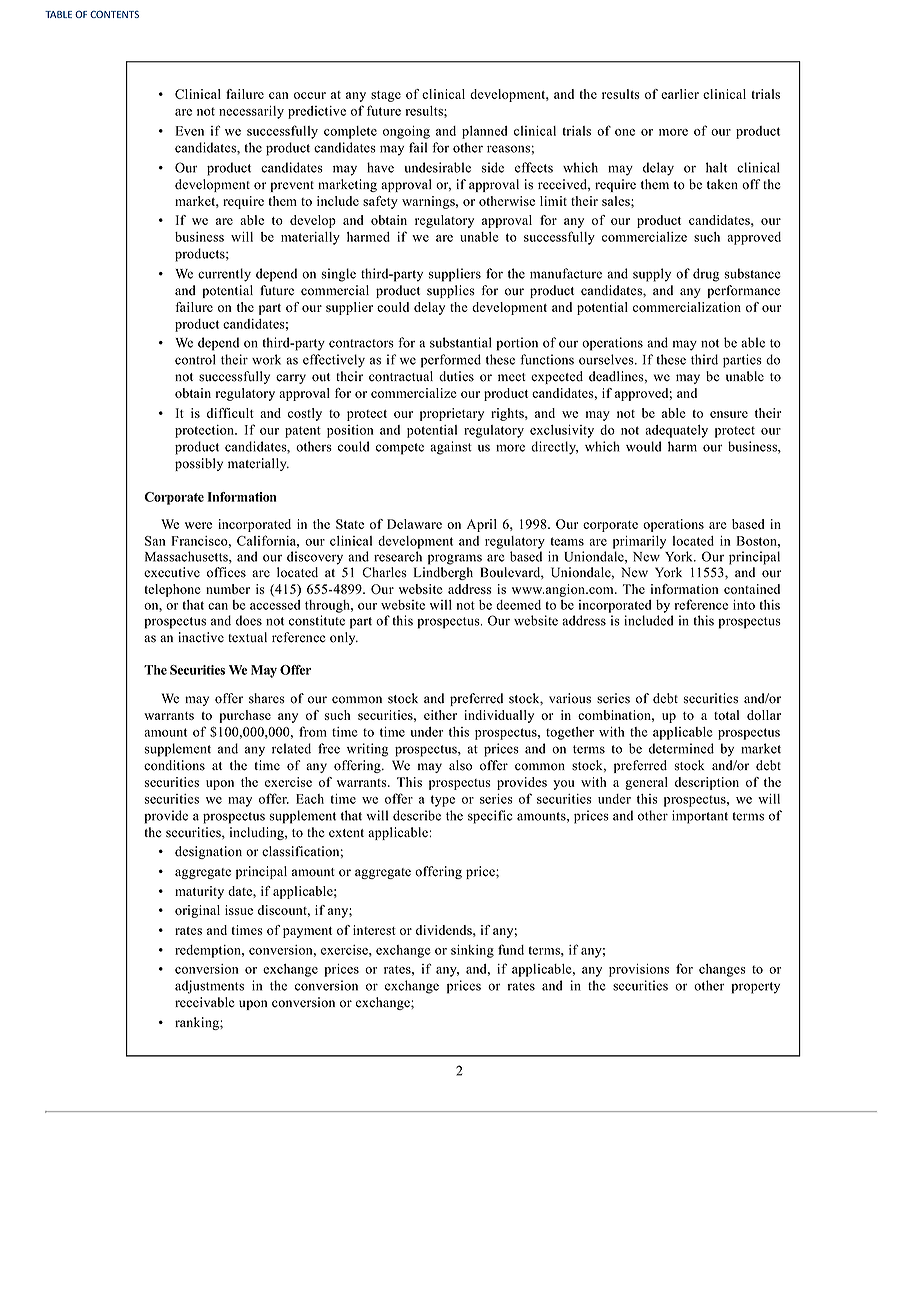 Image resolution: width=924 pixels, height=1308 pixels. Describe the element at coordinates (114, 14) in the screenshot. I see `CONTENTS` at that location.
